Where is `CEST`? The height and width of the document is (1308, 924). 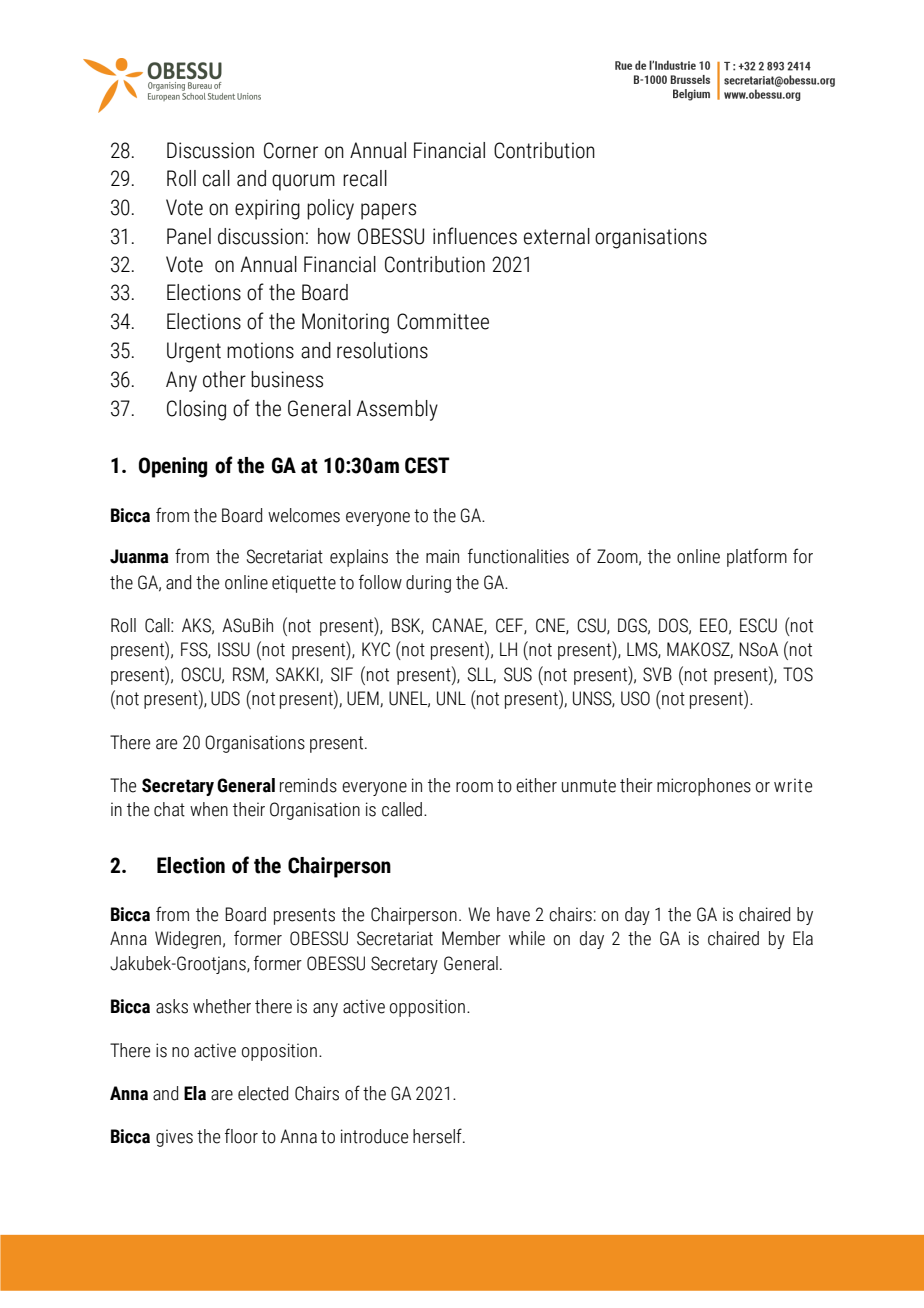 CEST is located at coordinates (427, 465).
